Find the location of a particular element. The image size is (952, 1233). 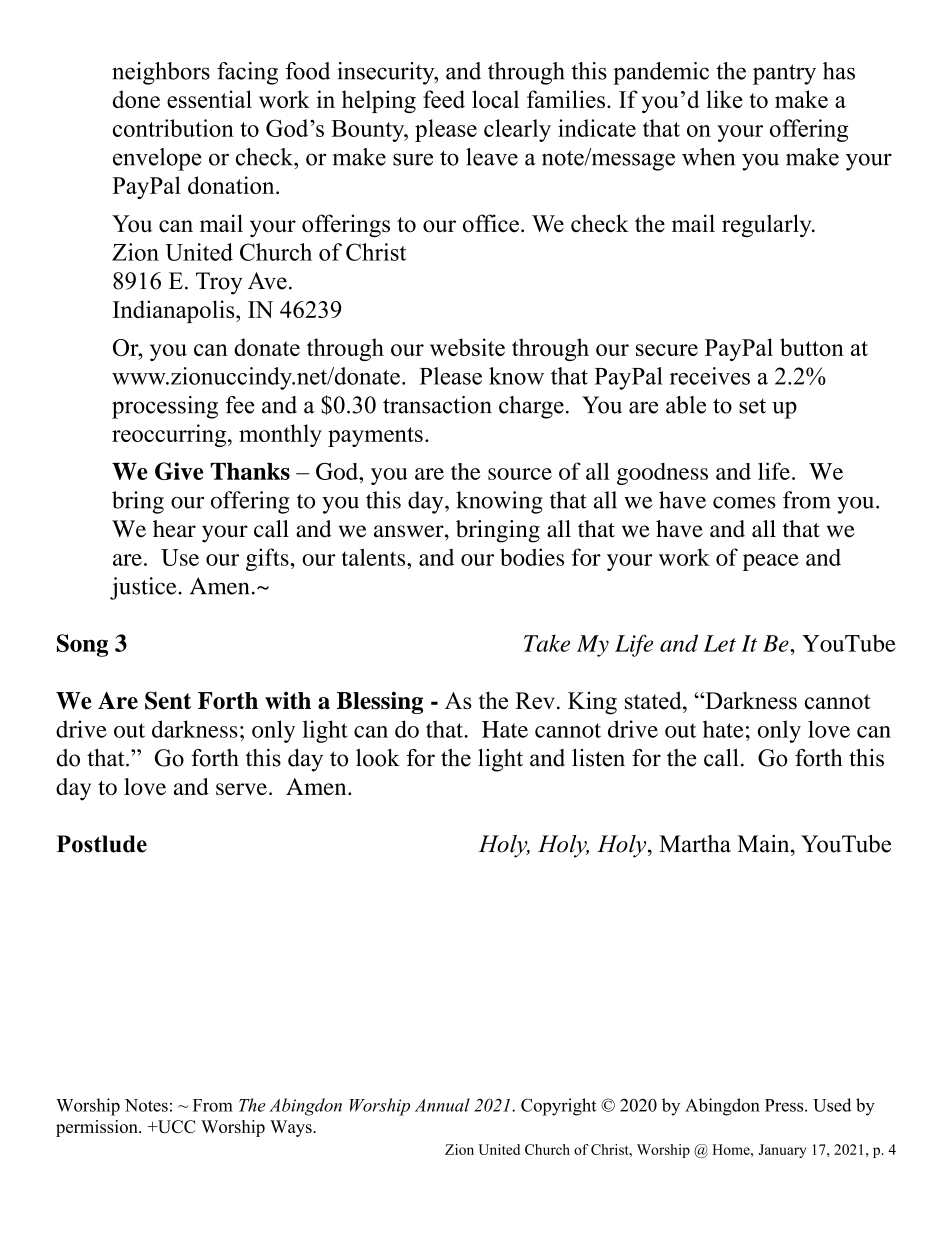

permission is located at coordinates (98, 1128).
